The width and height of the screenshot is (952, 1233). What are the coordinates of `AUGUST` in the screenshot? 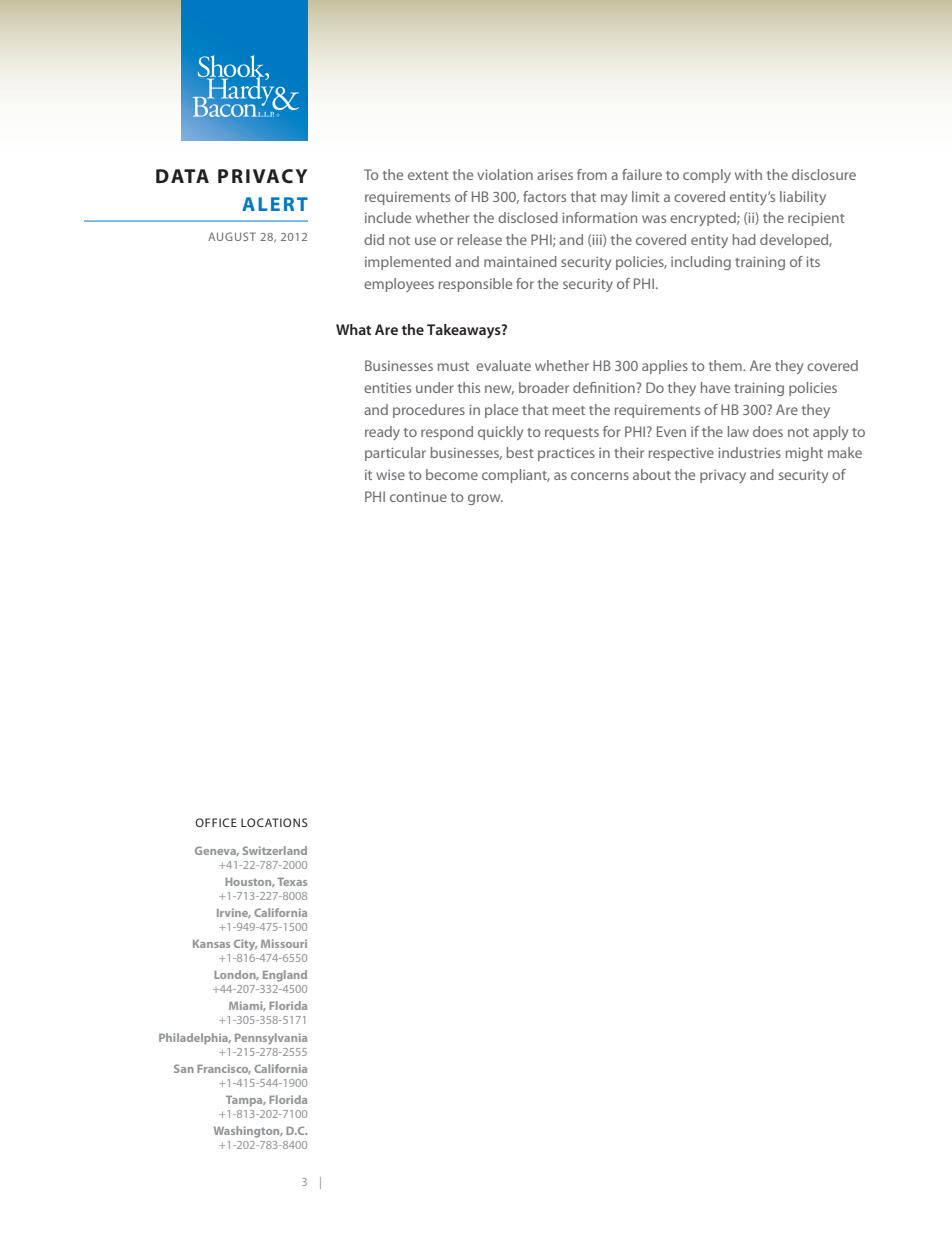 It's located at (232, 236).
